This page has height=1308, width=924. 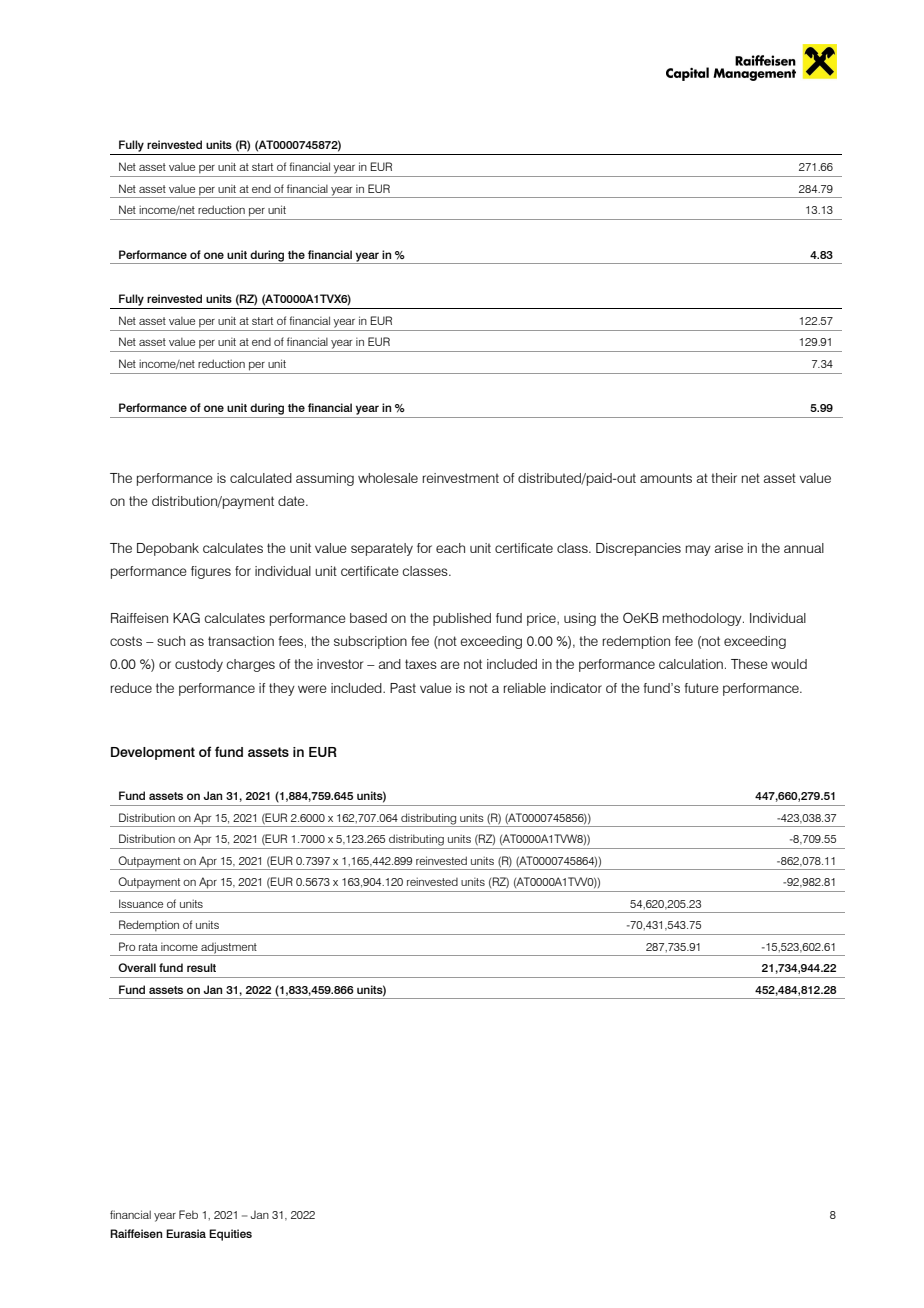 I want to click on indicator, so click(x=576, y=688).
